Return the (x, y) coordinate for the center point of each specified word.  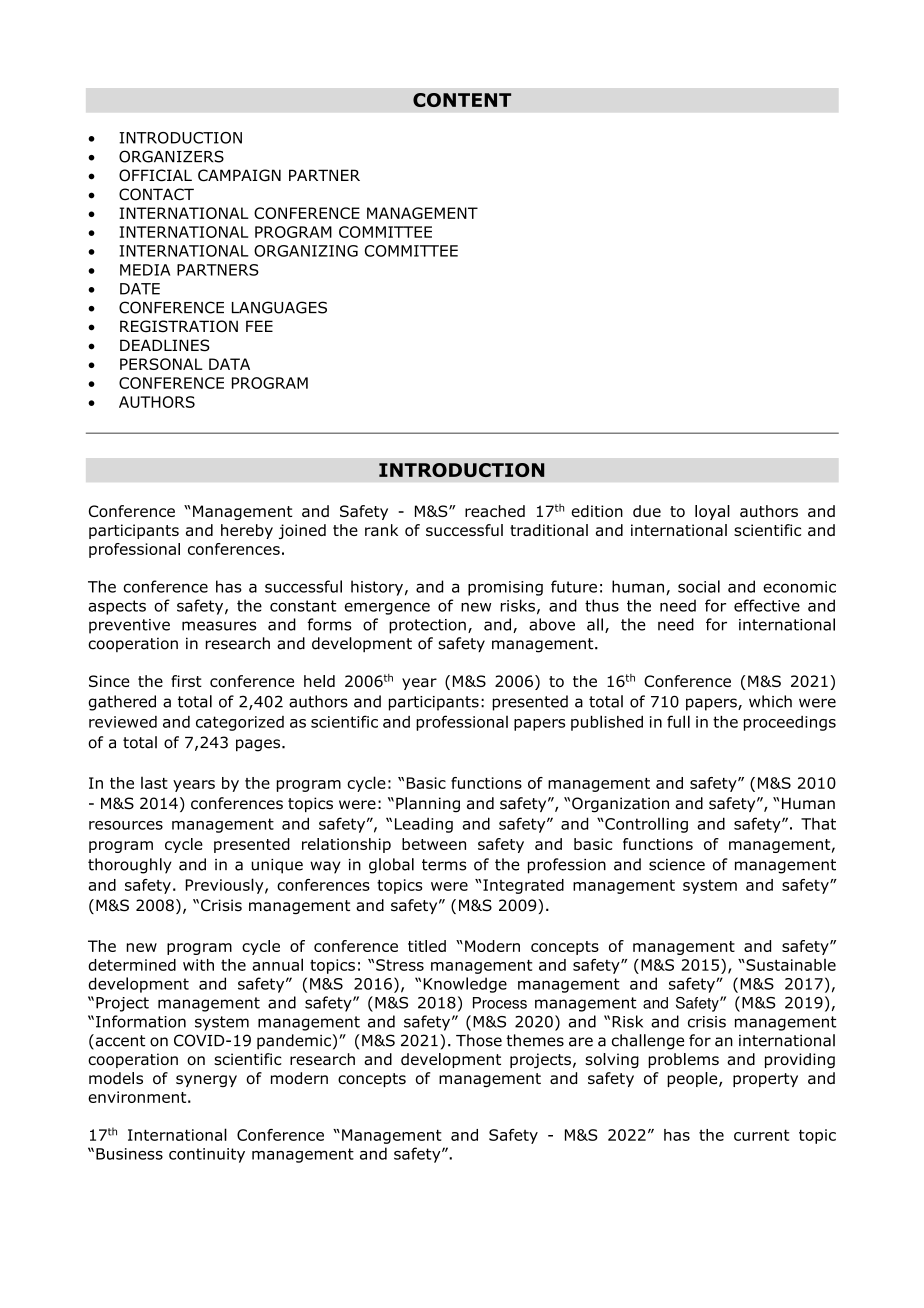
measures (219, 626)
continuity (207, 1155)
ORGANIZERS (171, 156)
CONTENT (462, 100)
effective (767, 605)
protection (427, 626)
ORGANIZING (306, 251)
